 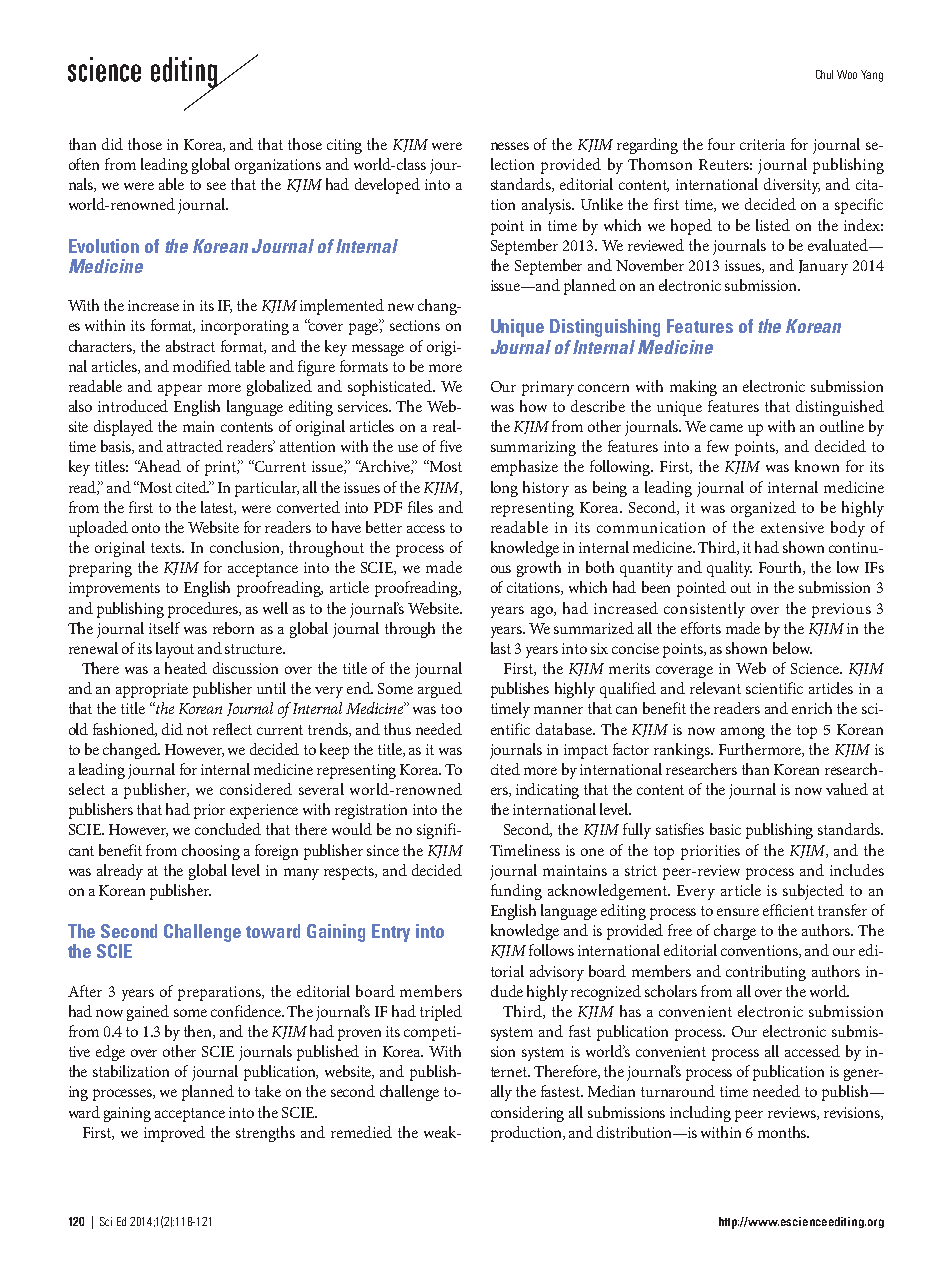 I want to click on too, so click(x=451, y=709).
